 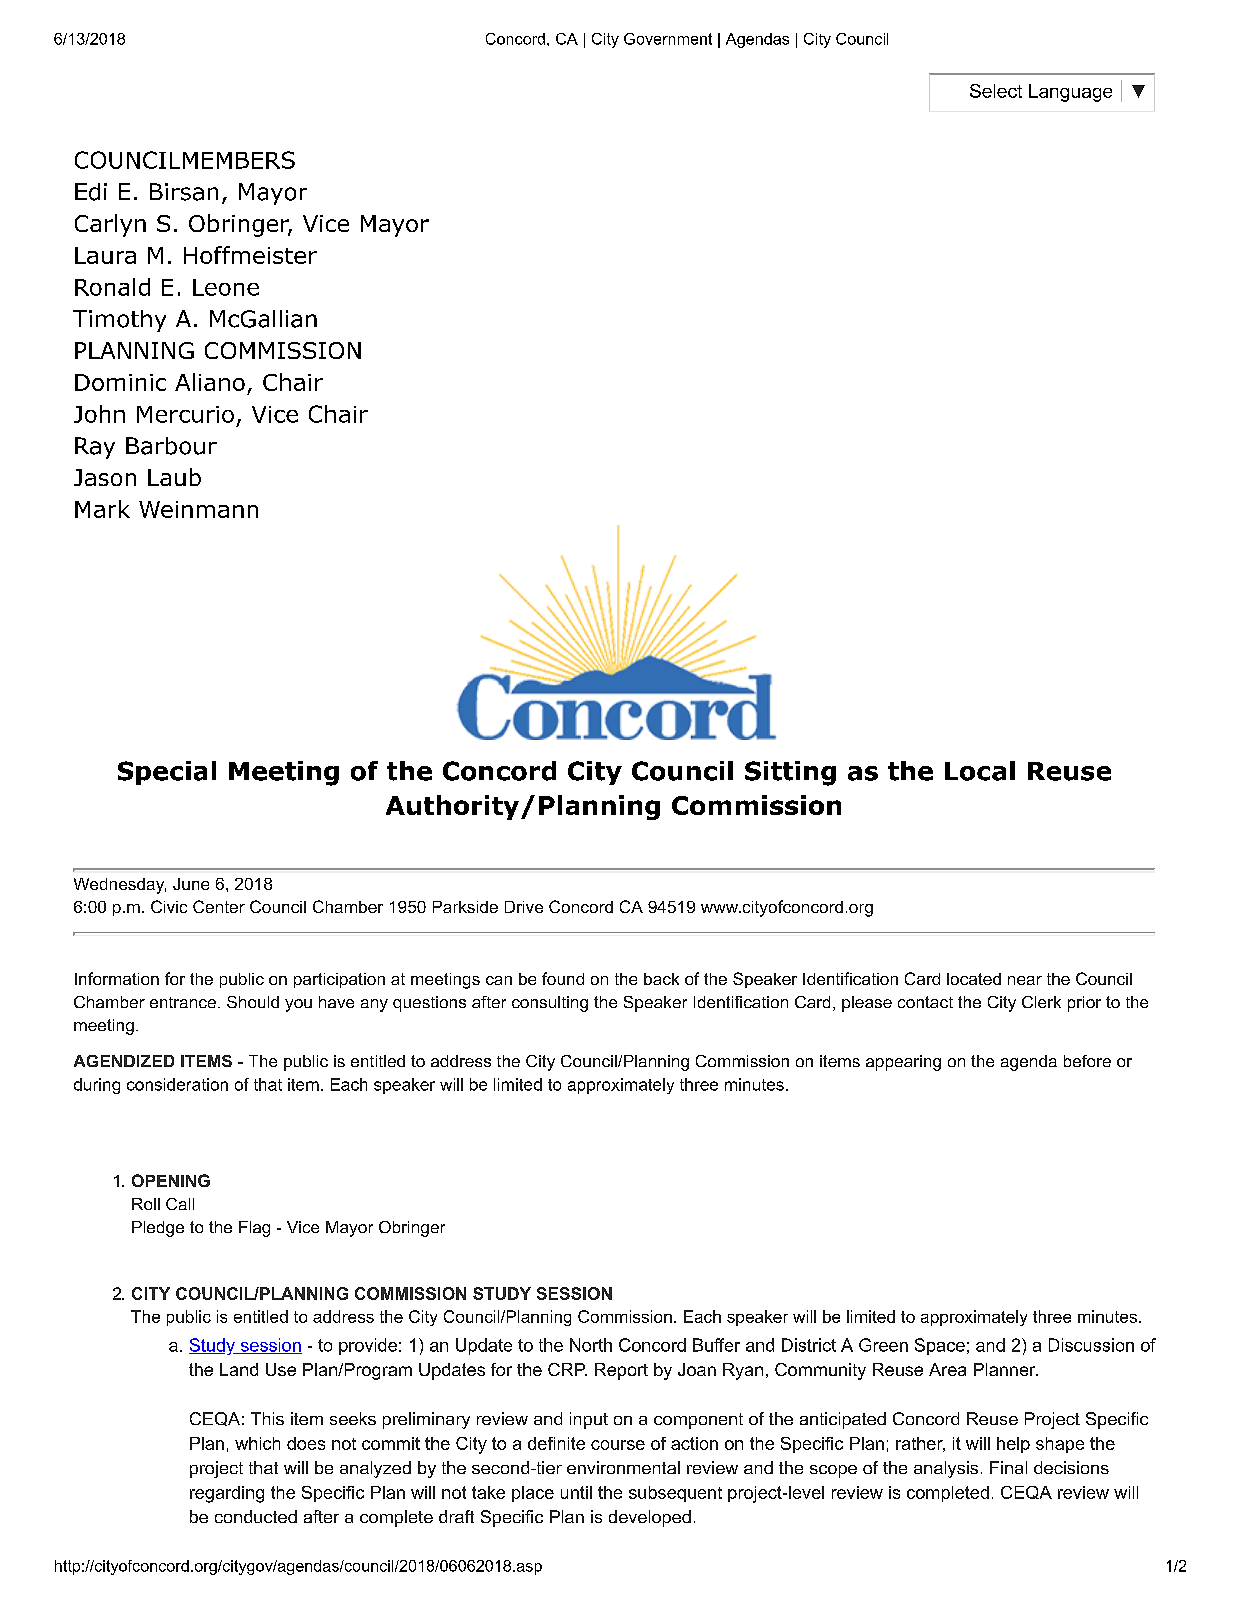 I want to click on Language, so click(x=1070, y=93).
